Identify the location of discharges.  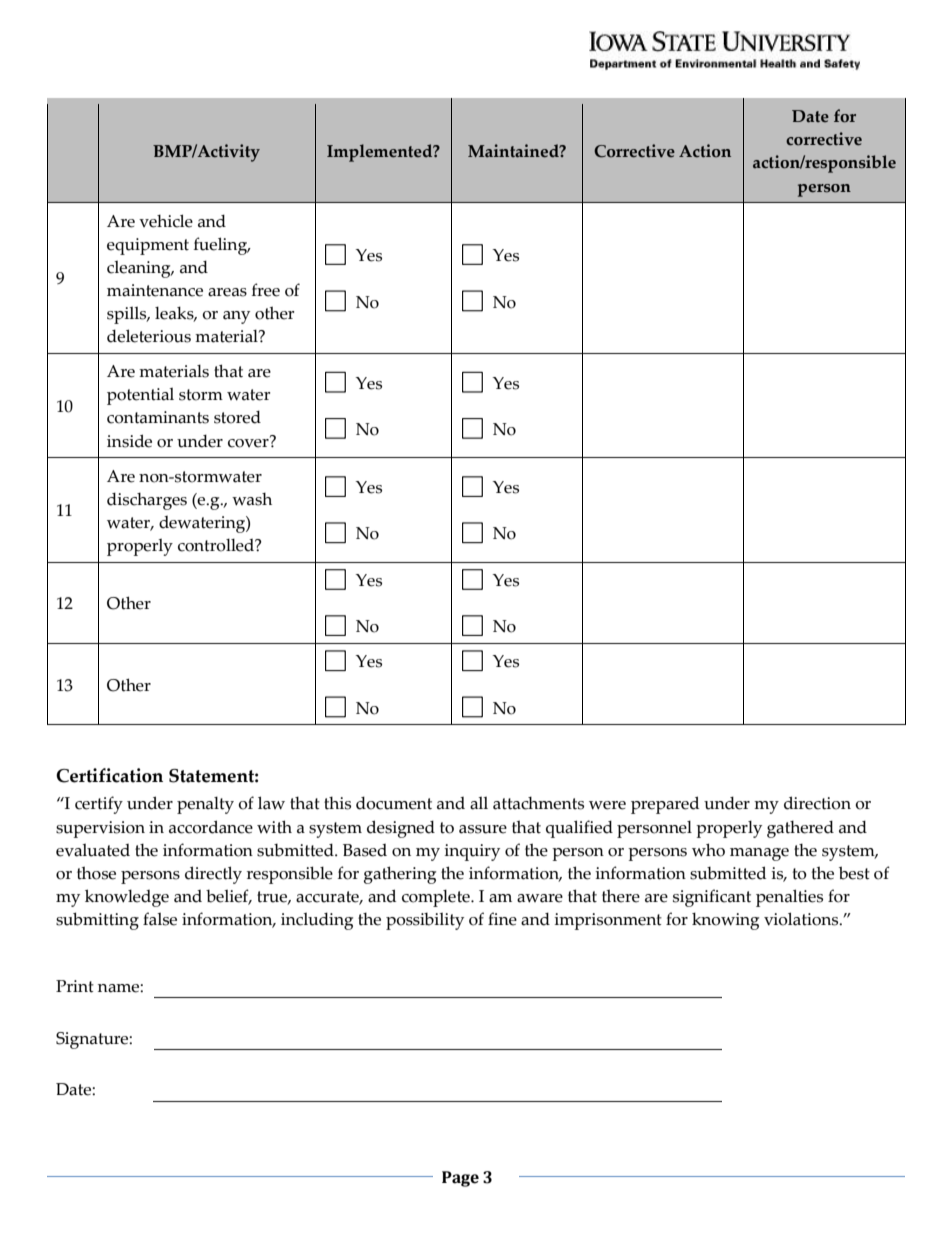
(147, 501).
